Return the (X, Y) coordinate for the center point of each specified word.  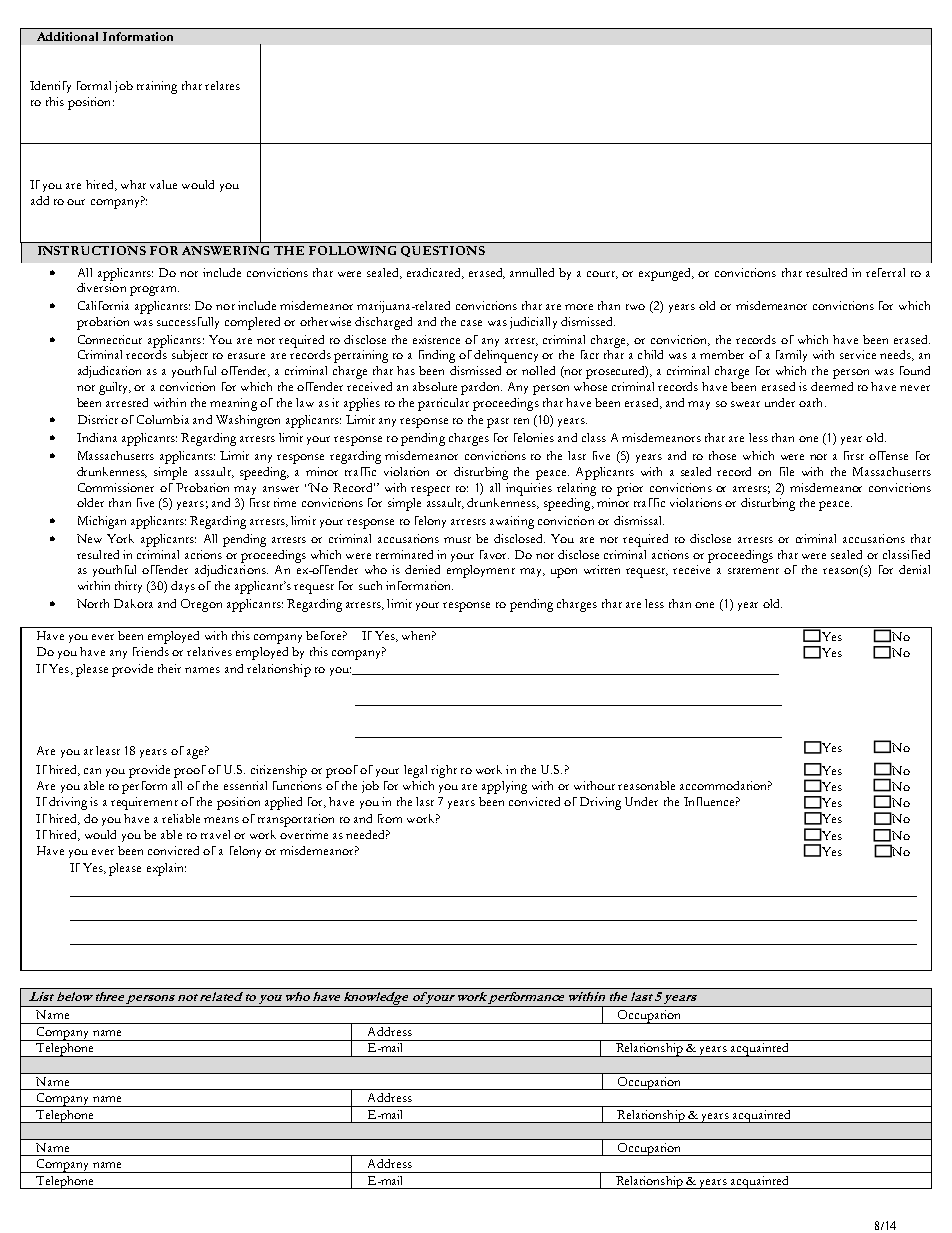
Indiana (97, 437)
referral (885, 272)
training (157, 87)
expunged (666, 274)
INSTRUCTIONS (92, 250)
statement (753, 571)
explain (166, 869)
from (390, 818)
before (325, 635)
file (787, 471)
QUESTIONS (443, 251)
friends (151, 651)
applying (504, 787)
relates (222, 85)
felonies (534, 437)
